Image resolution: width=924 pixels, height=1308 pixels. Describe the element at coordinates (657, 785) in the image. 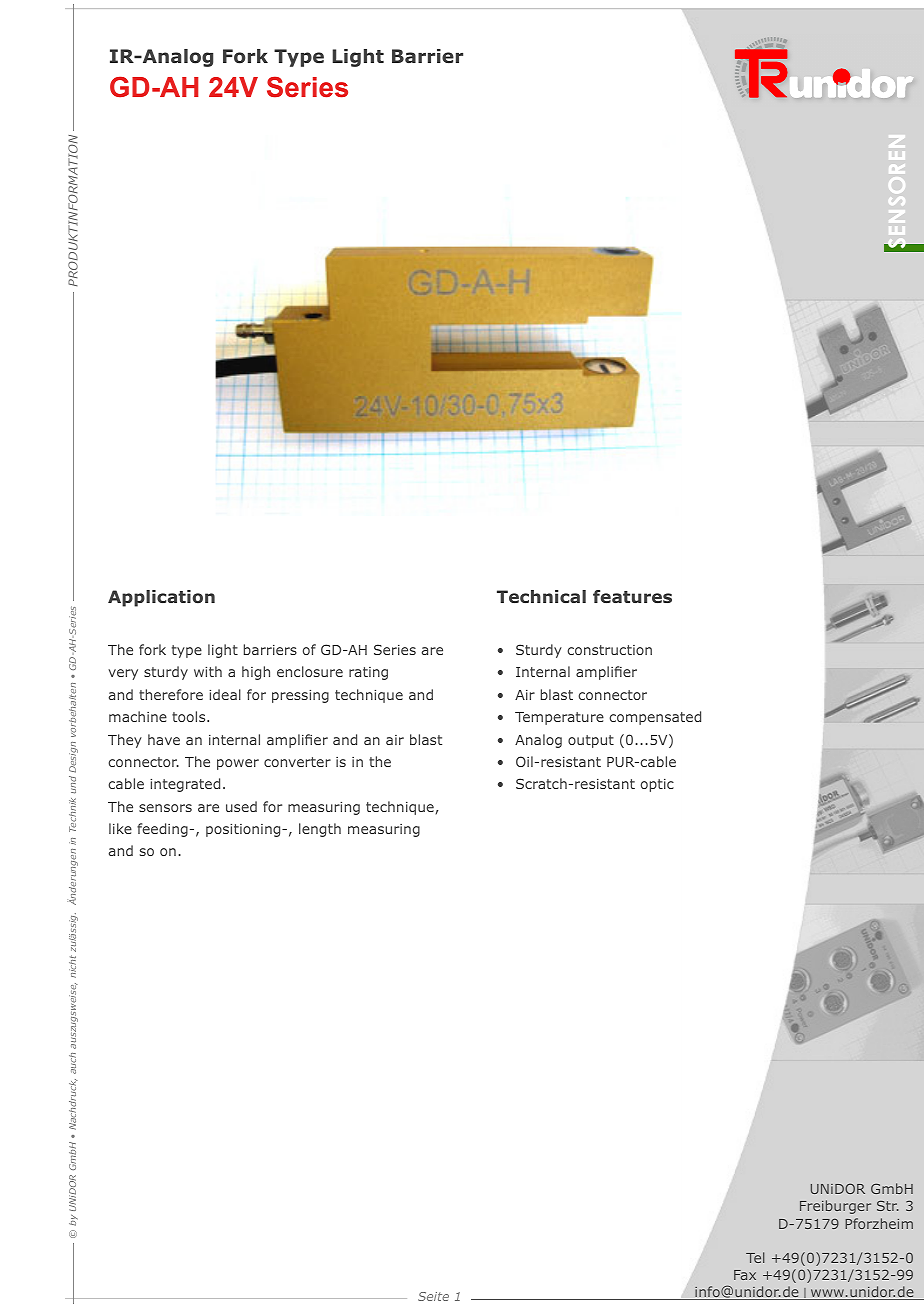

I see `optic` at that location.
